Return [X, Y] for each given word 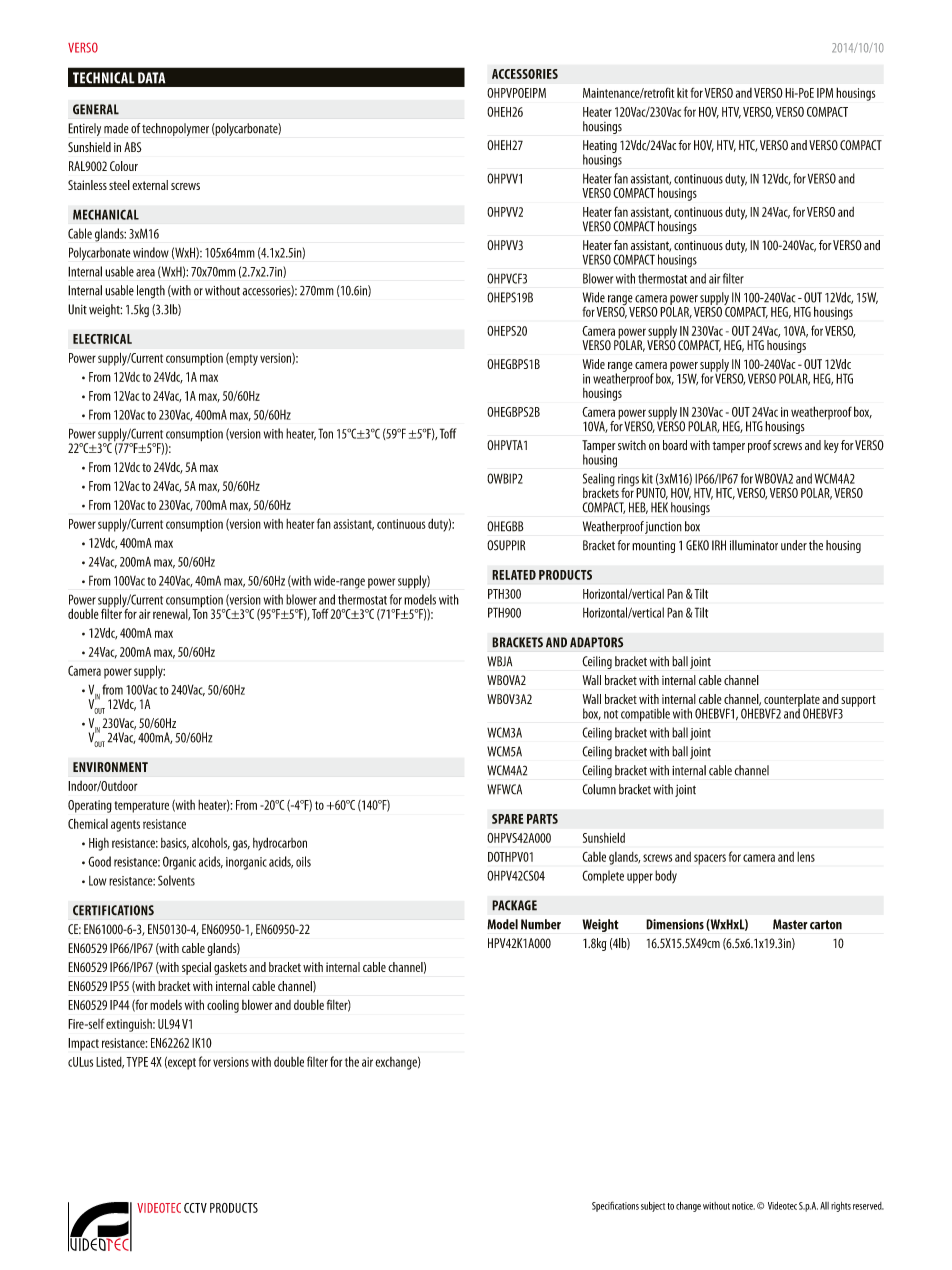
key [831, 446]
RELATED [514, 575]
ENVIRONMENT [110, 767]
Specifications [615, 1206]
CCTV [195, 1208]
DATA [151, 78]
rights [841, 1207]
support [858, 701]
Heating [600, 147]
